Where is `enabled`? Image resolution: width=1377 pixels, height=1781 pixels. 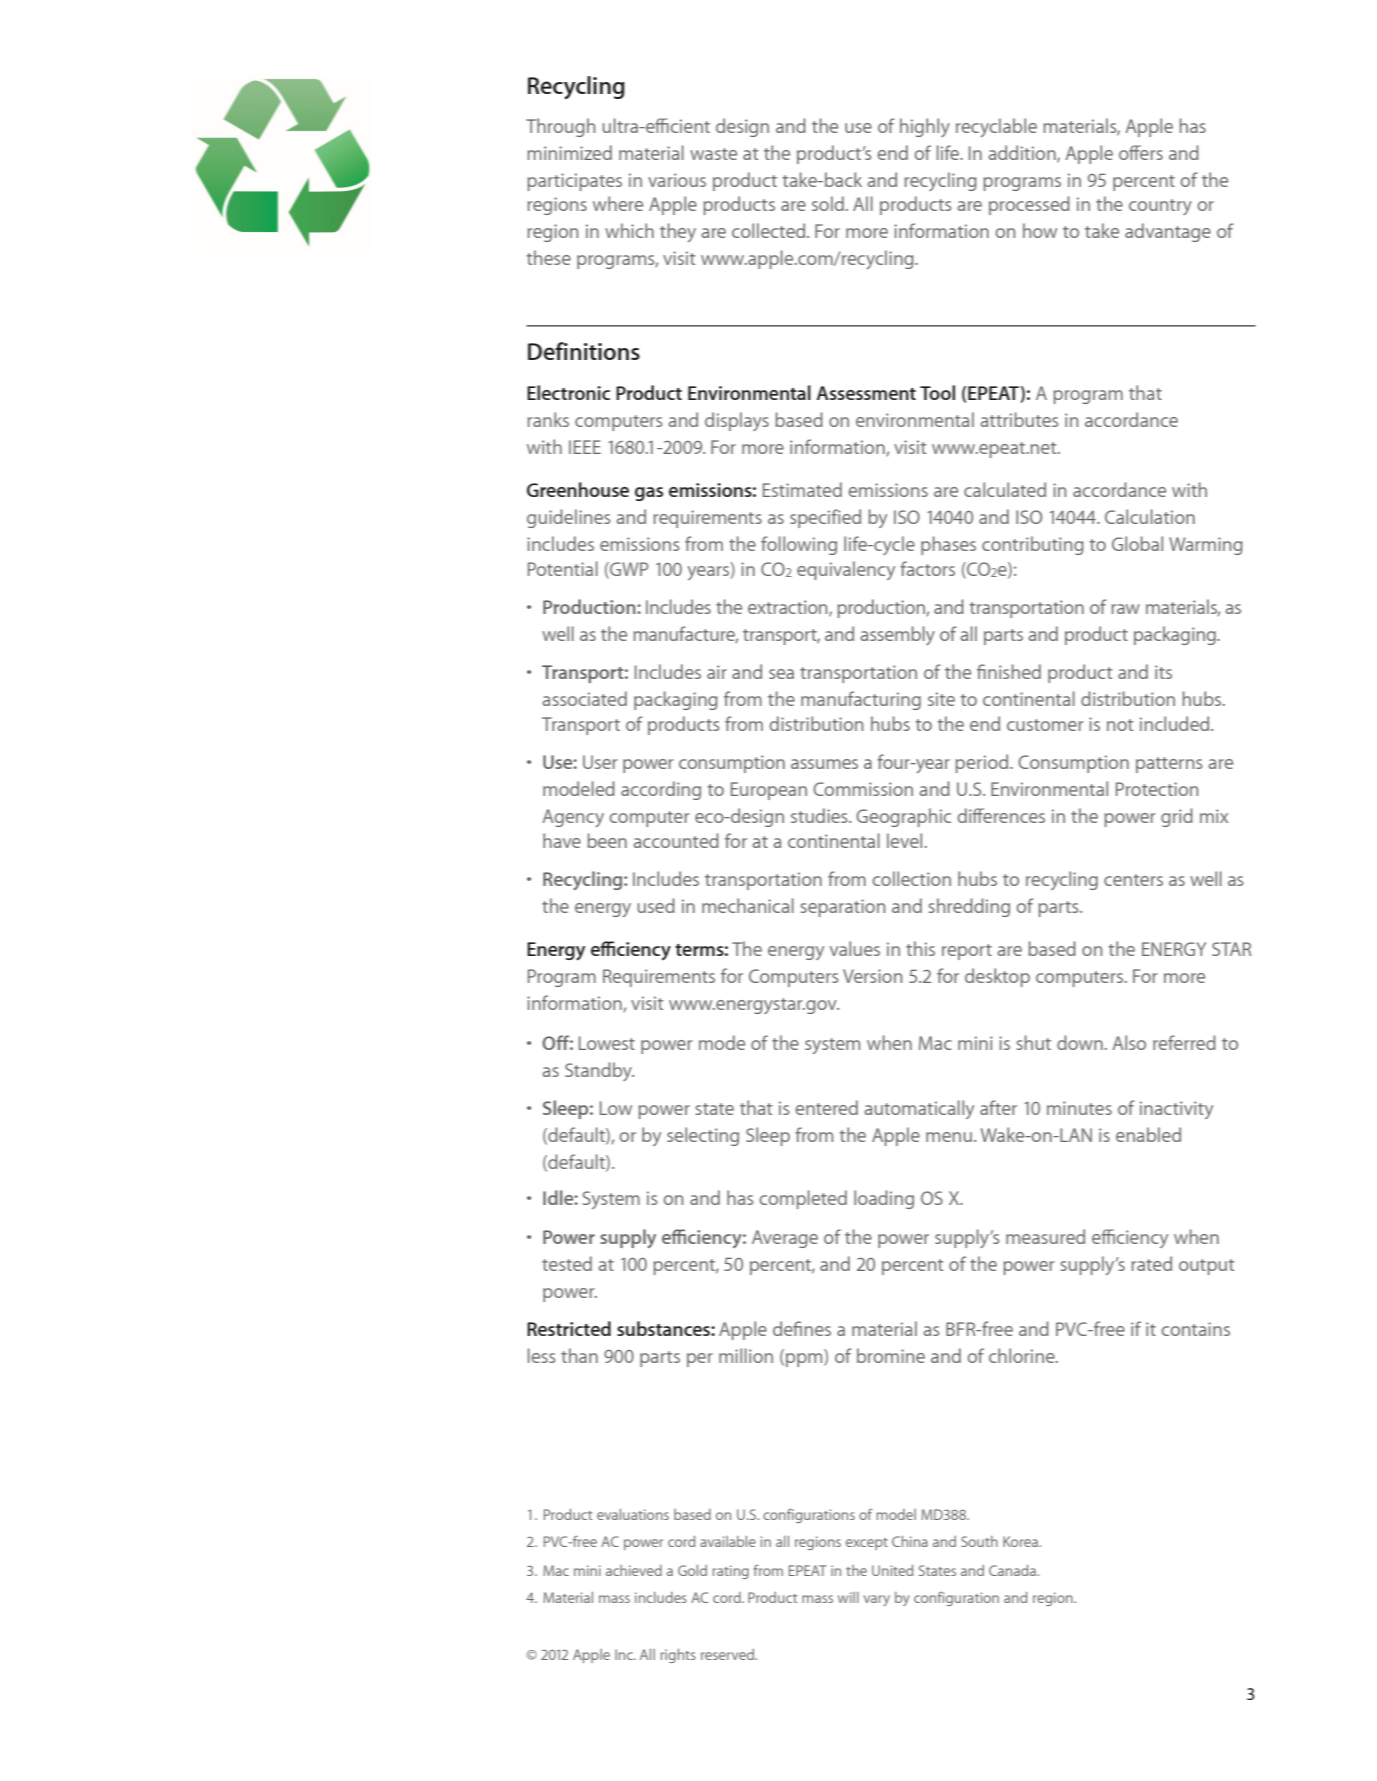
enabled is located at coordinates (1148, 1134).
